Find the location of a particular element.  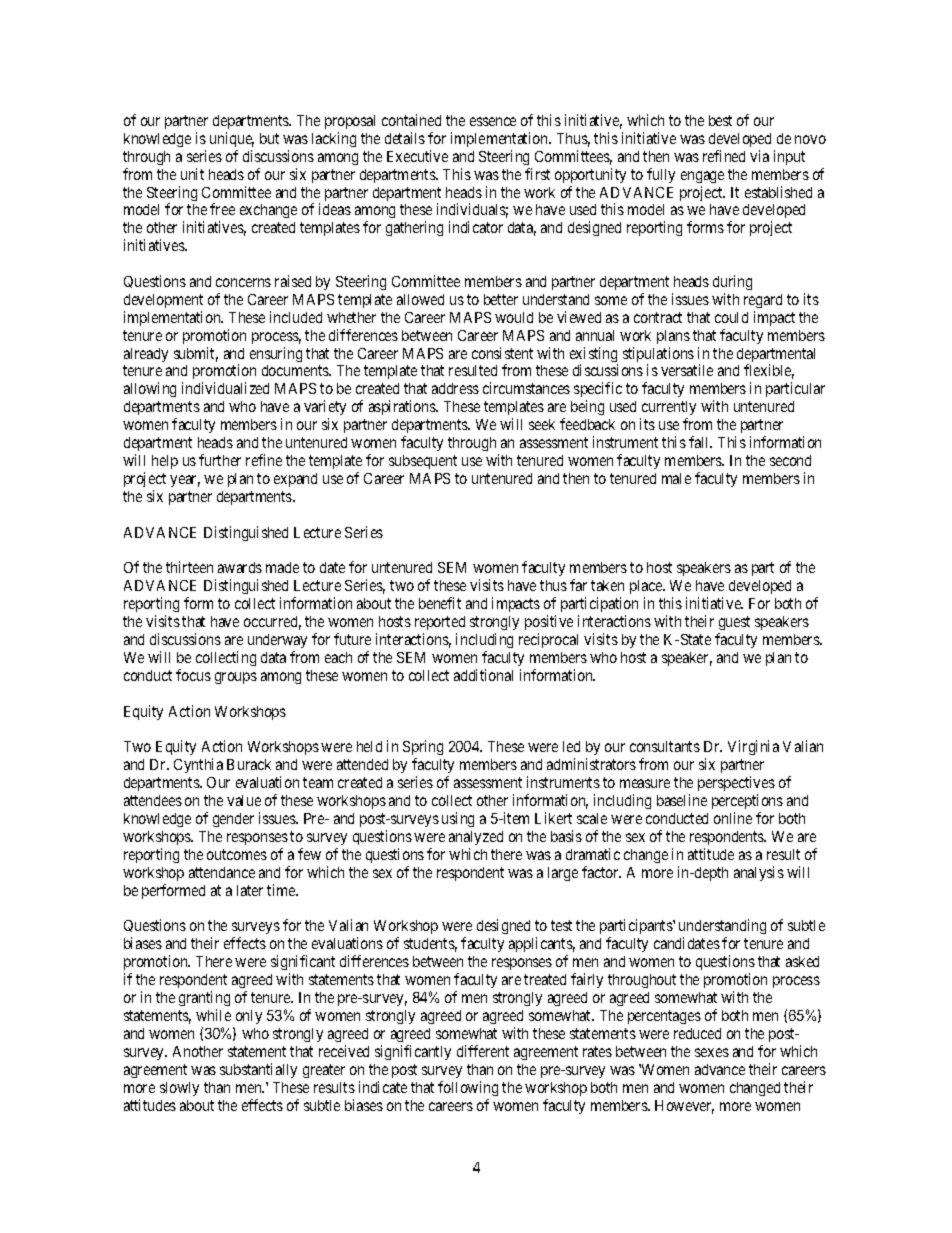

value is located at coordinates (244, 800).
